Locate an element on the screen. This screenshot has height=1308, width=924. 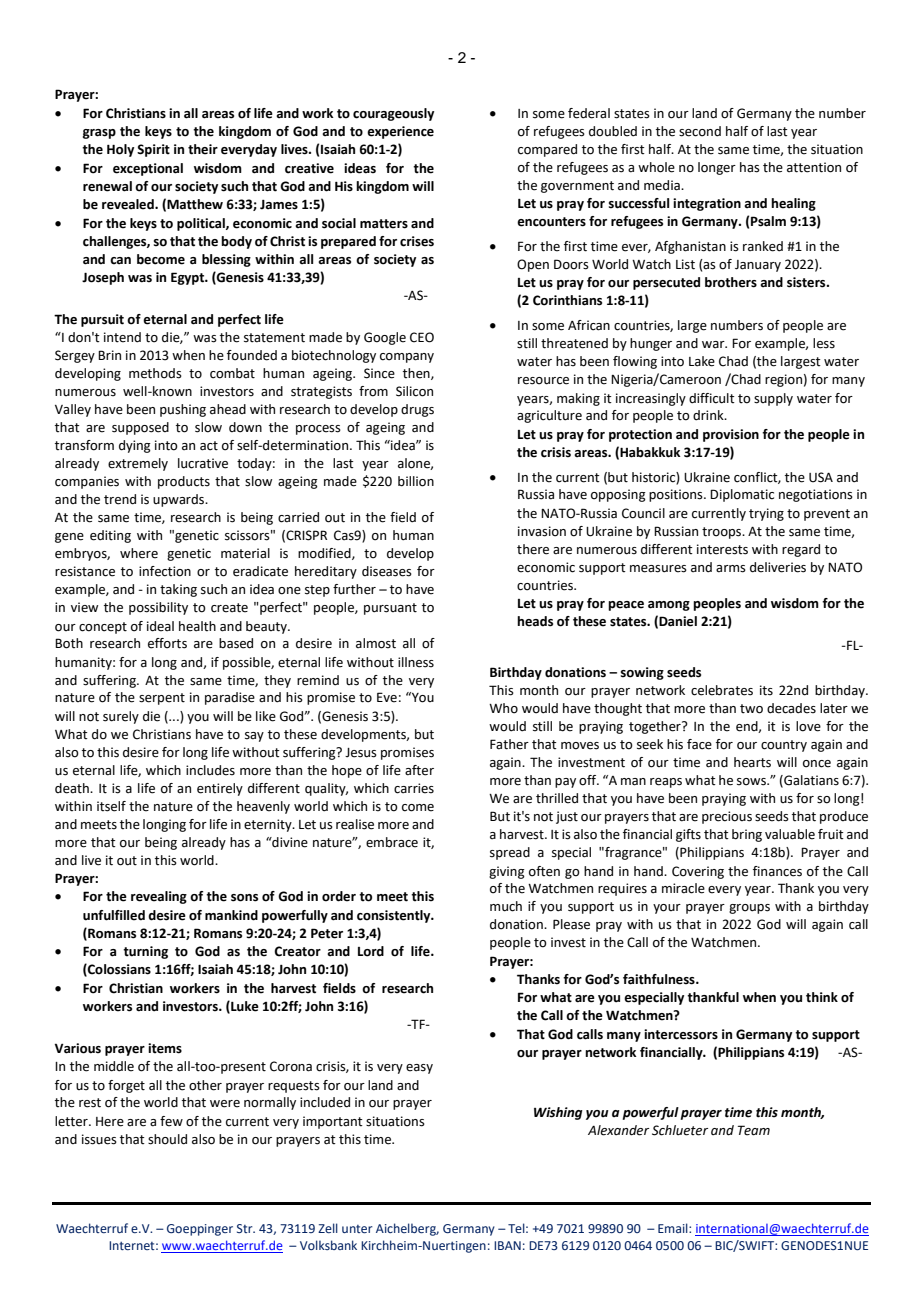
billion is located at coordinates (416, 481).
